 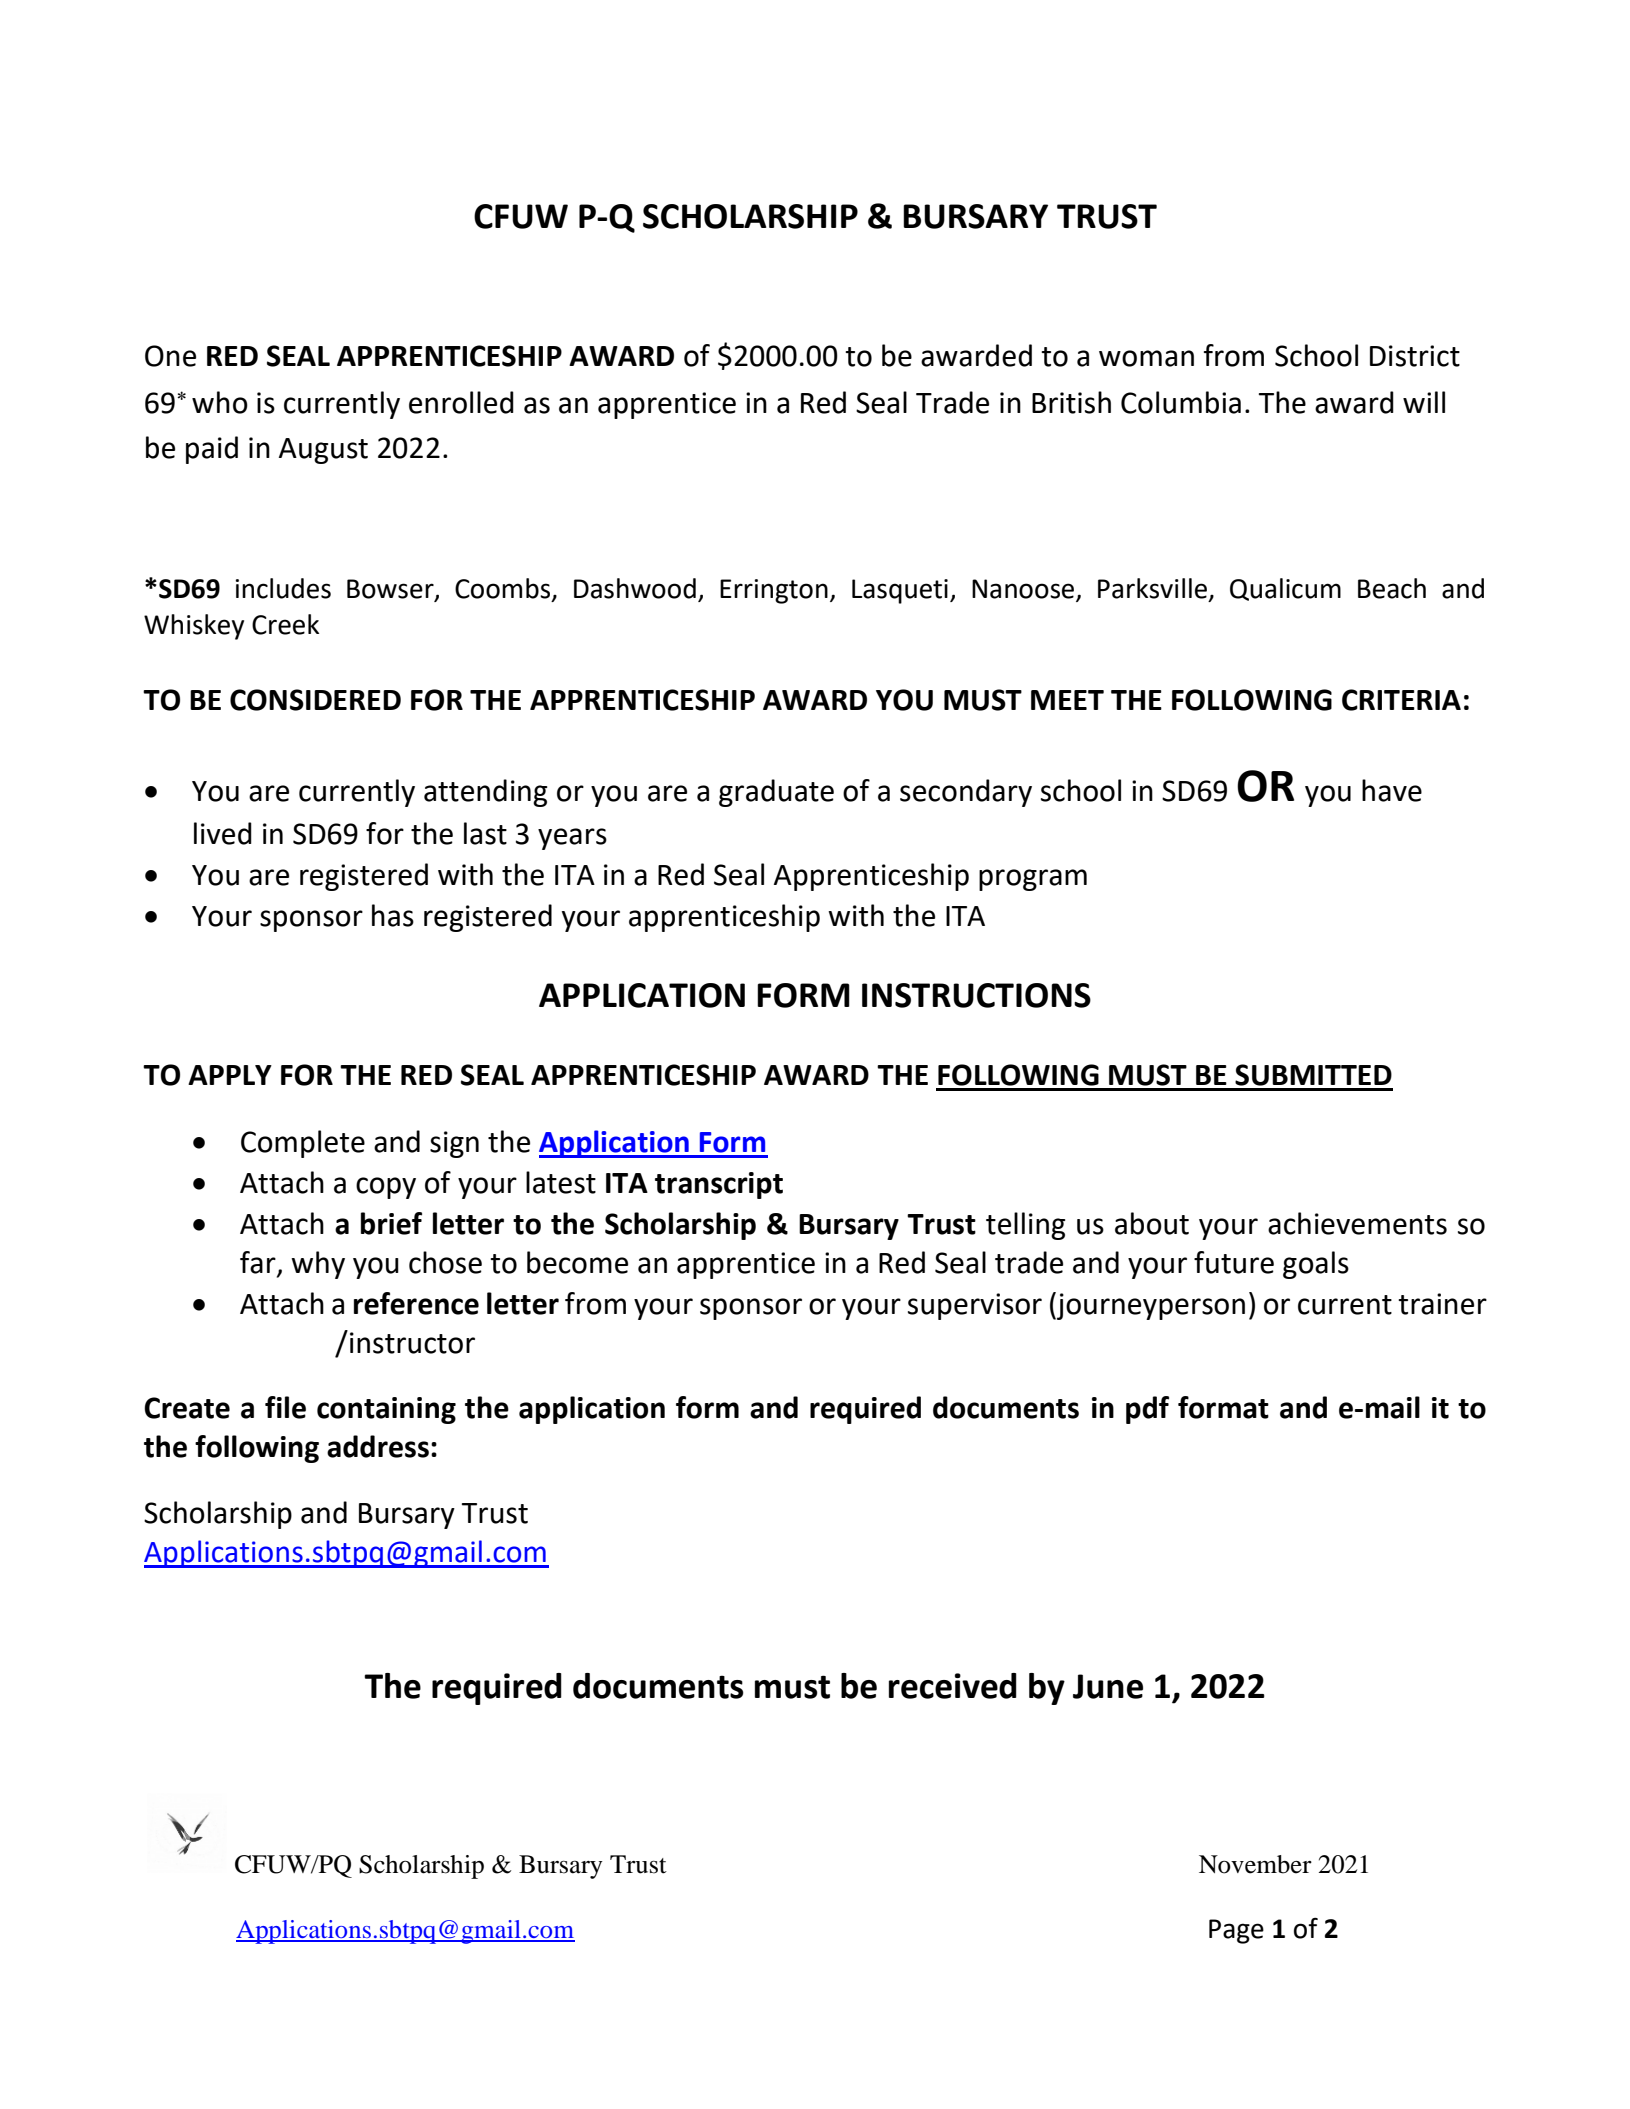 I want to click on program, so click(x=1033, y=880).
